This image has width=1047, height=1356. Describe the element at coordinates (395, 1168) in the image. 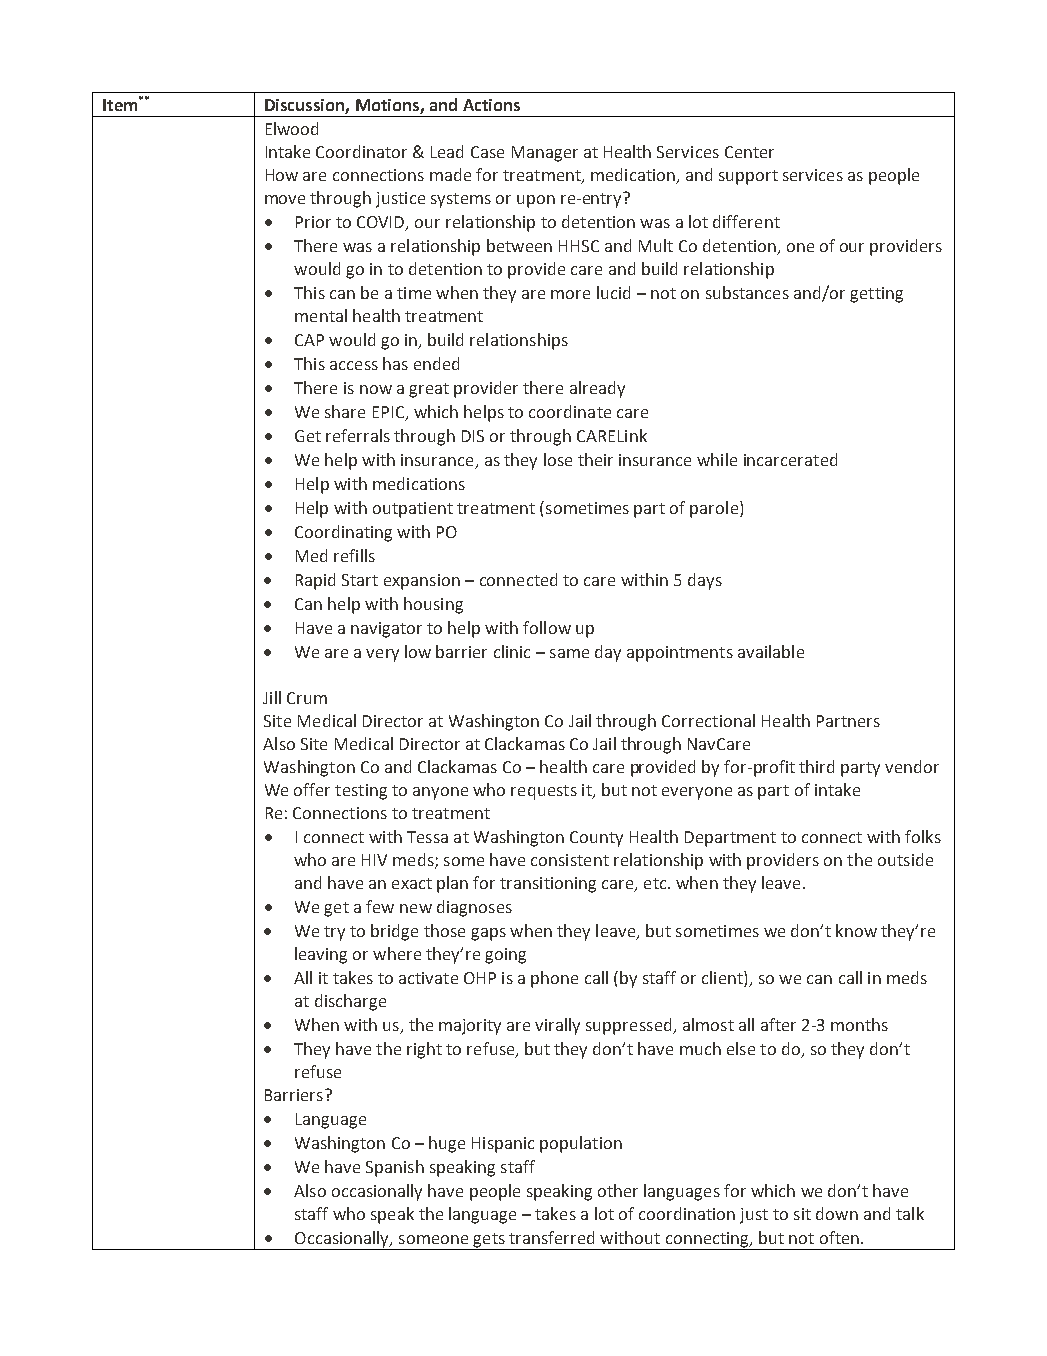

I see `Spanish` at that location.
